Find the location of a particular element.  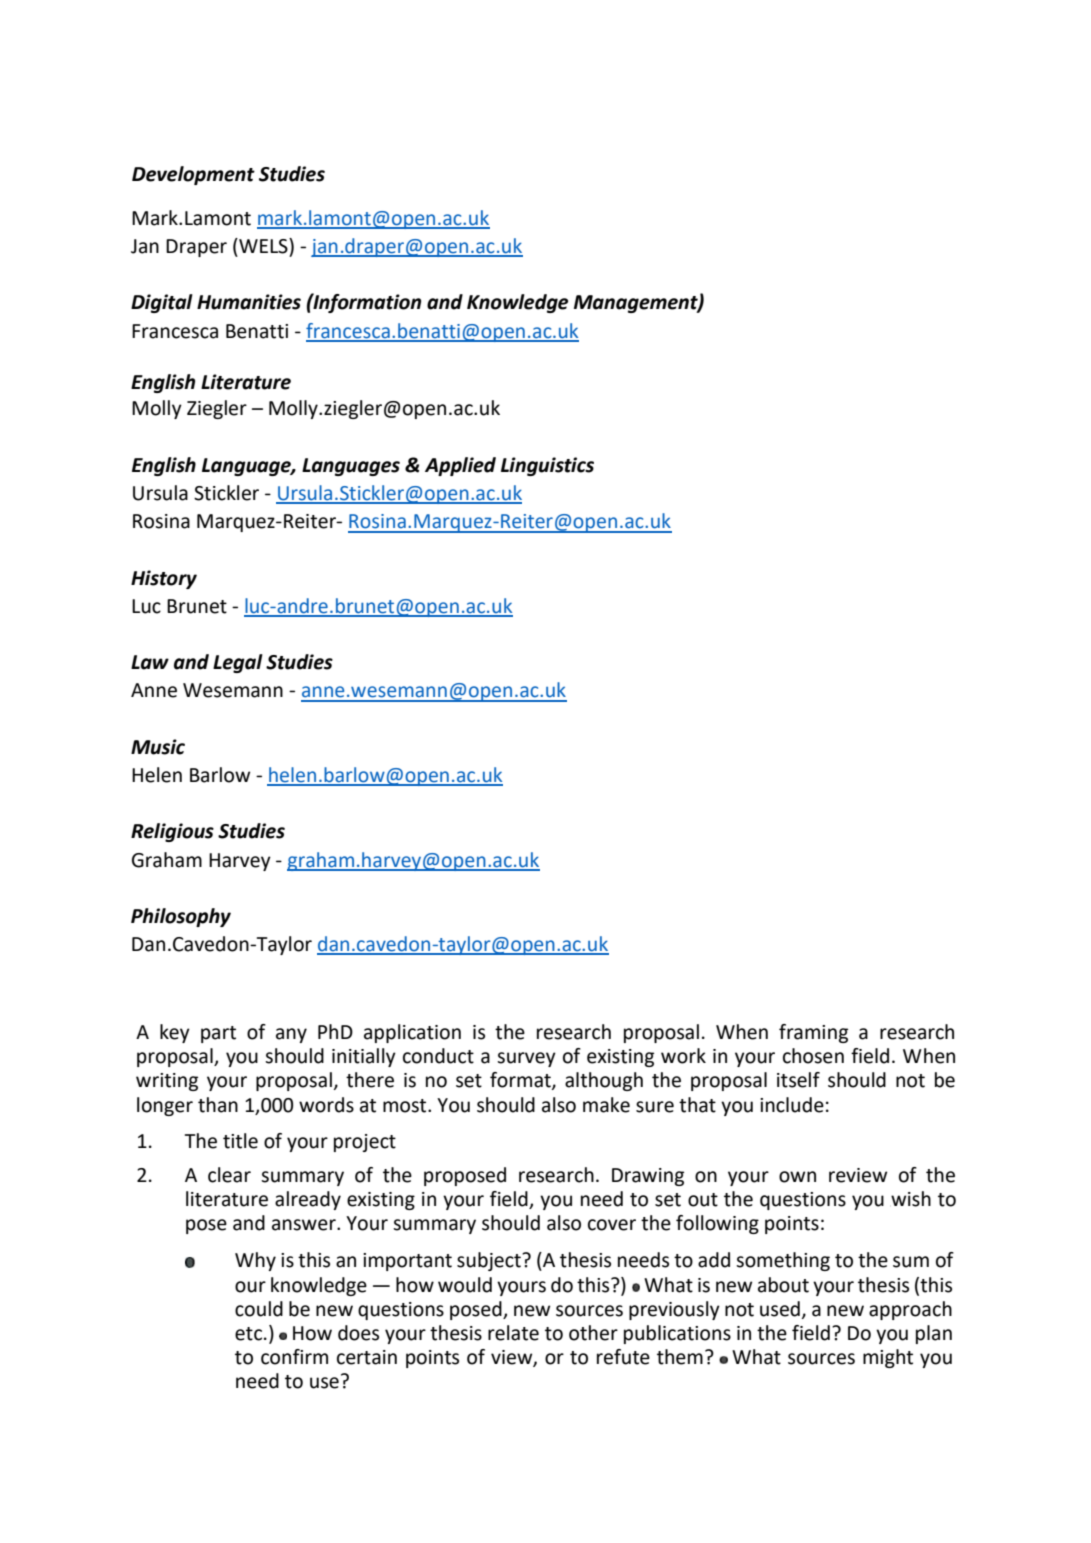

Linguistics is located at coordinates (547, 466).
